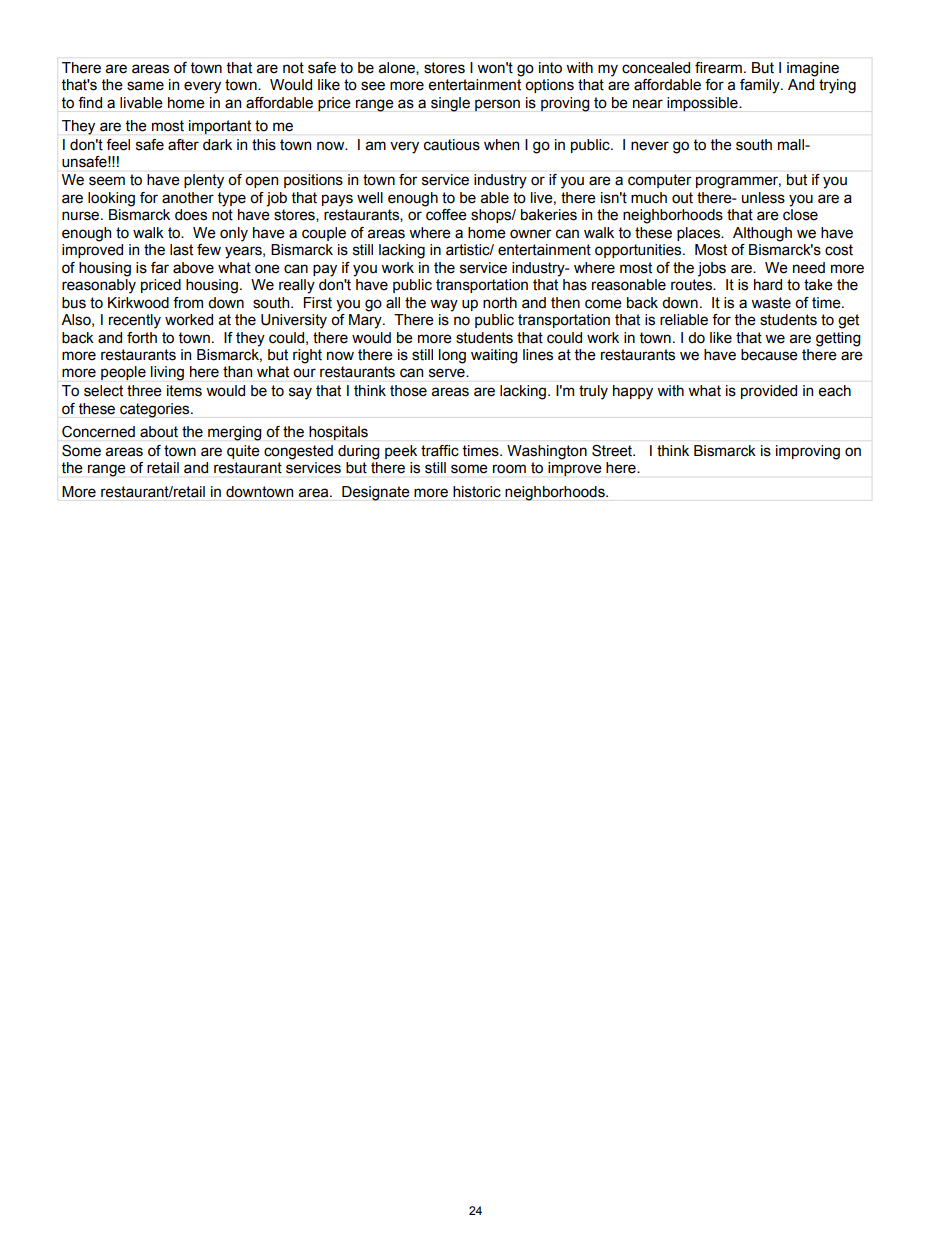 This screenshot has width=952, height=1233. I want to click on way, so click(444, 305).
